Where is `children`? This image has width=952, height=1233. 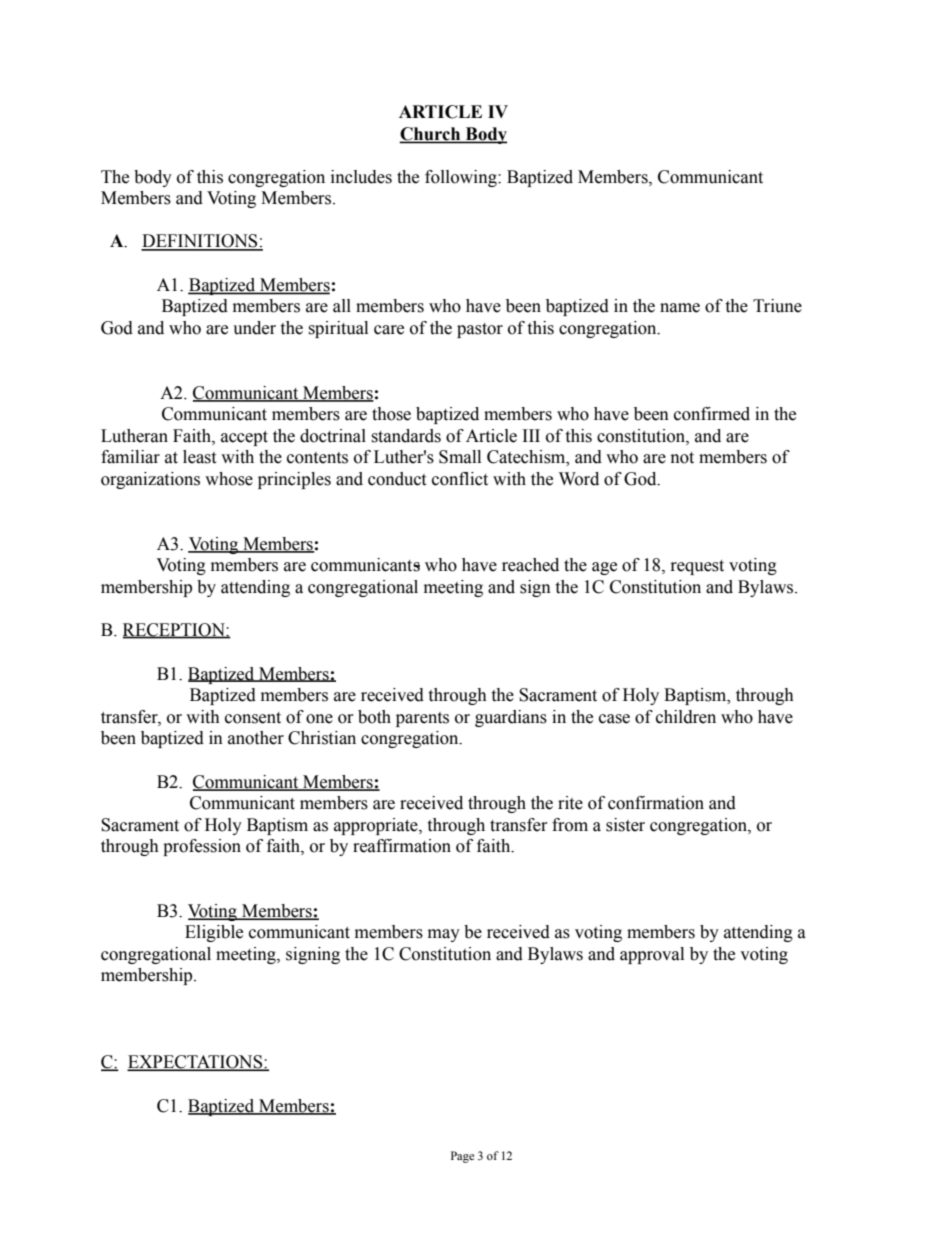 children is located at coordinates (686, 717).
